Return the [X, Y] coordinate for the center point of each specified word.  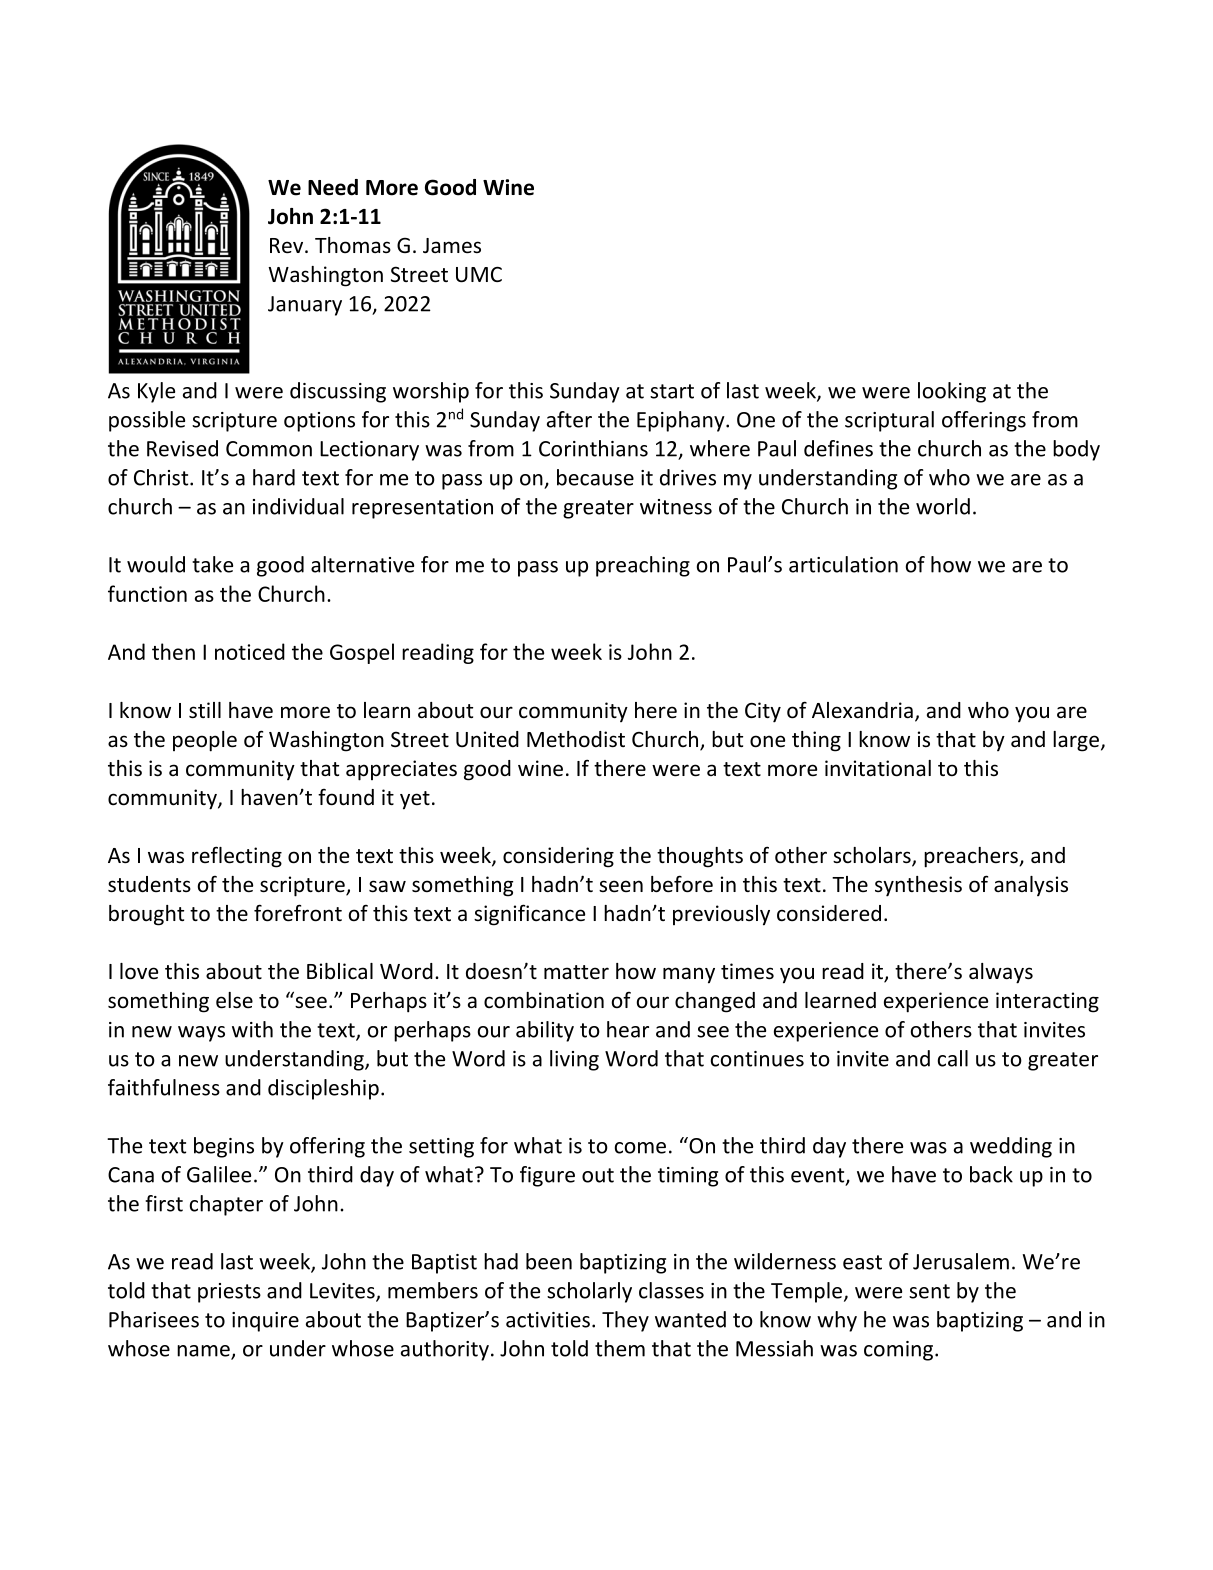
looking [952, 392]
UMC [479, 274]
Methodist [576, 739]
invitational [878, 768]
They [625, 1321]
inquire [265, 1322]
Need [333, 187]
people [205, 741]
